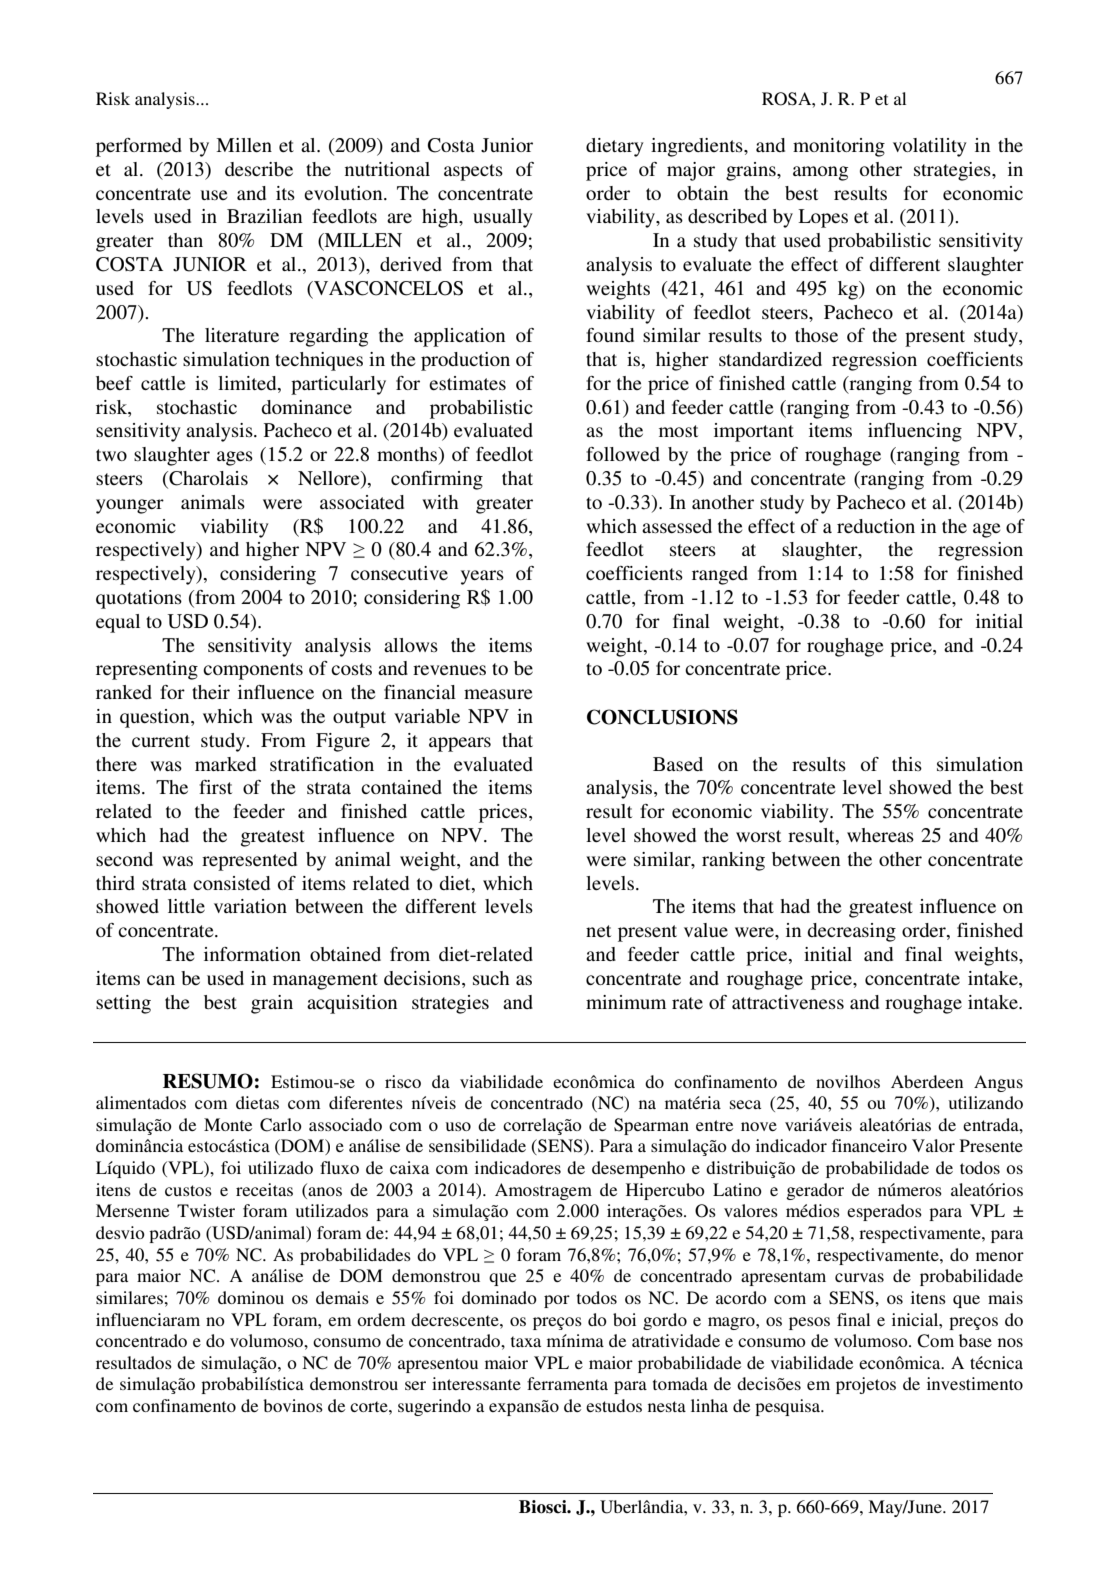  I want to click on taxa, so click(526, 1341).
